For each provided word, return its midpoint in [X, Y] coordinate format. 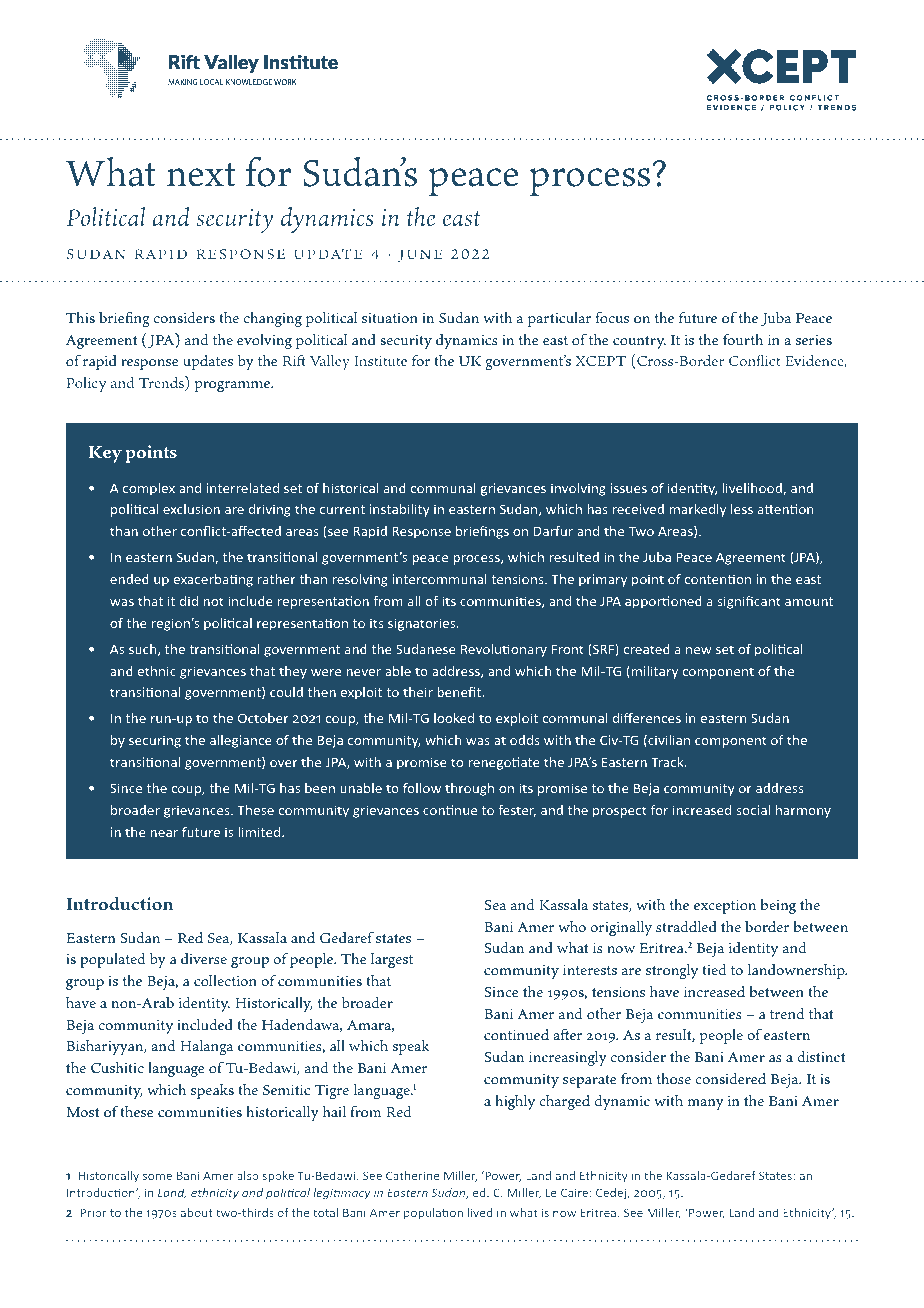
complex [149, 489]
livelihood [753, 489]
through [469, 789]
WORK [285, 82]
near [164, 833]
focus [612, 317]
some [157, 1177]
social [753, 810]
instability [400, 510]
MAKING [183, 82]
